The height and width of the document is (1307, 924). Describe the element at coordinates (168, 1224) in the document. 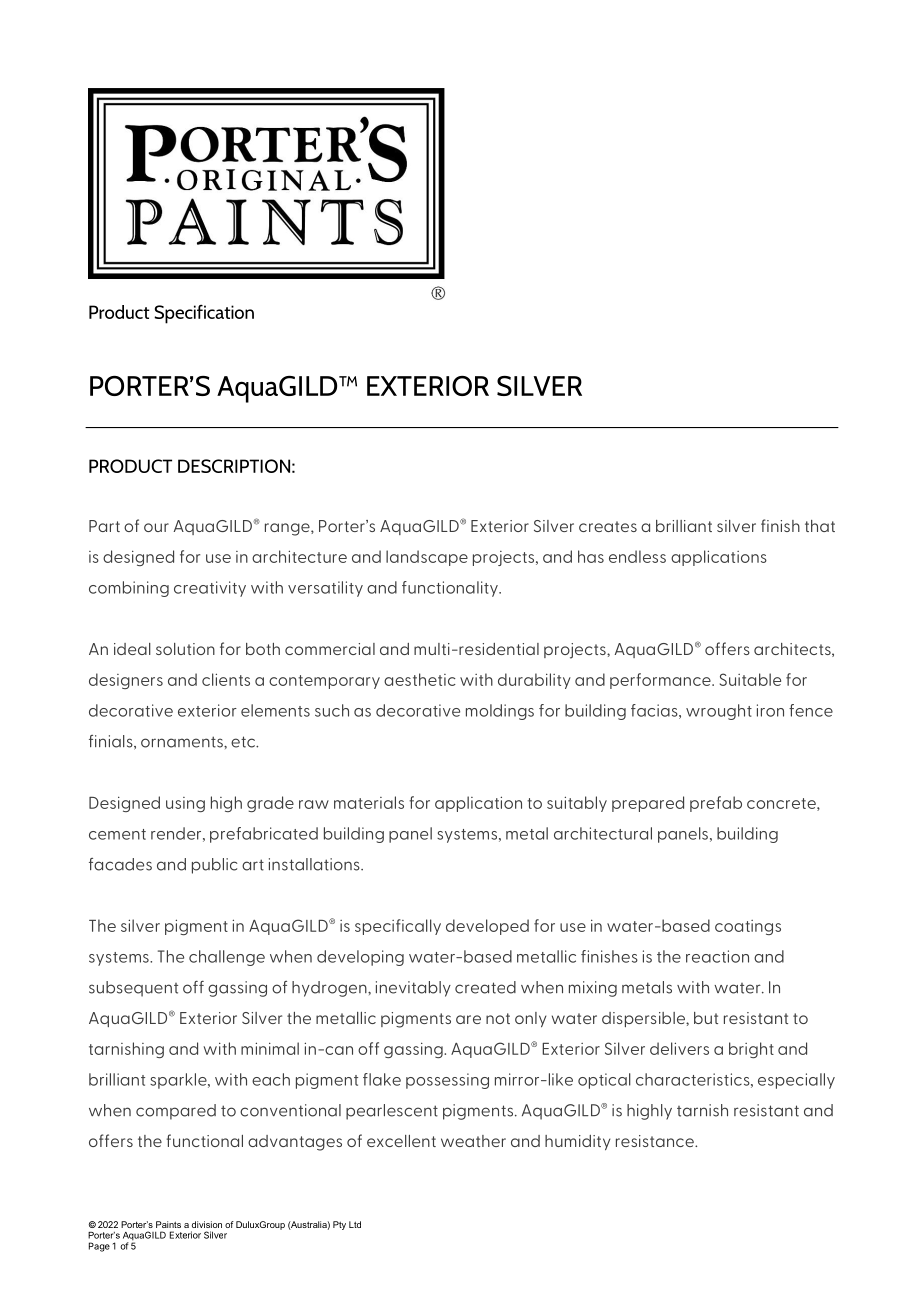

I see `Paints` at that location.
